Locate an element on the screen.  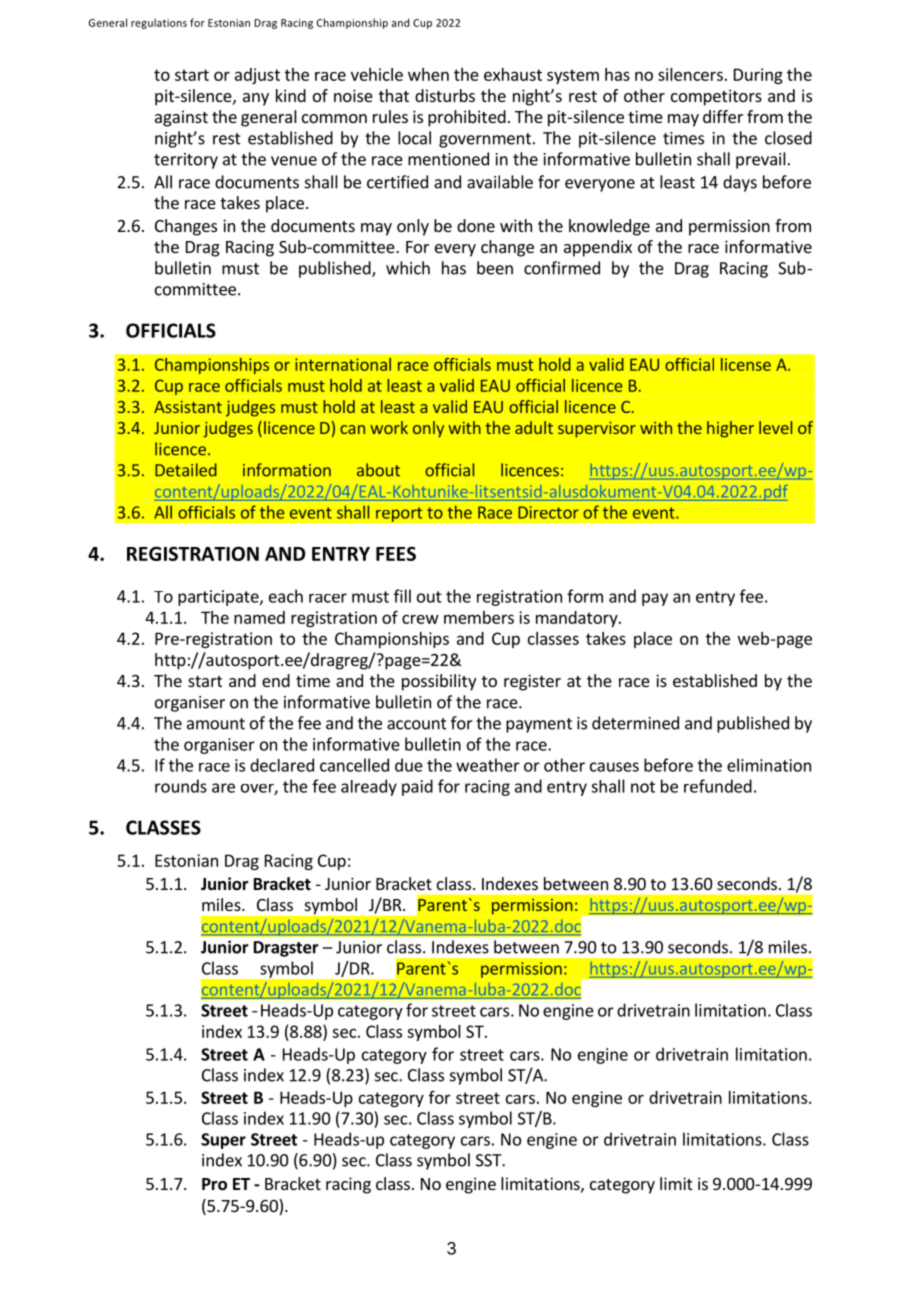
exhaust is located at coordinates (513, 74).
